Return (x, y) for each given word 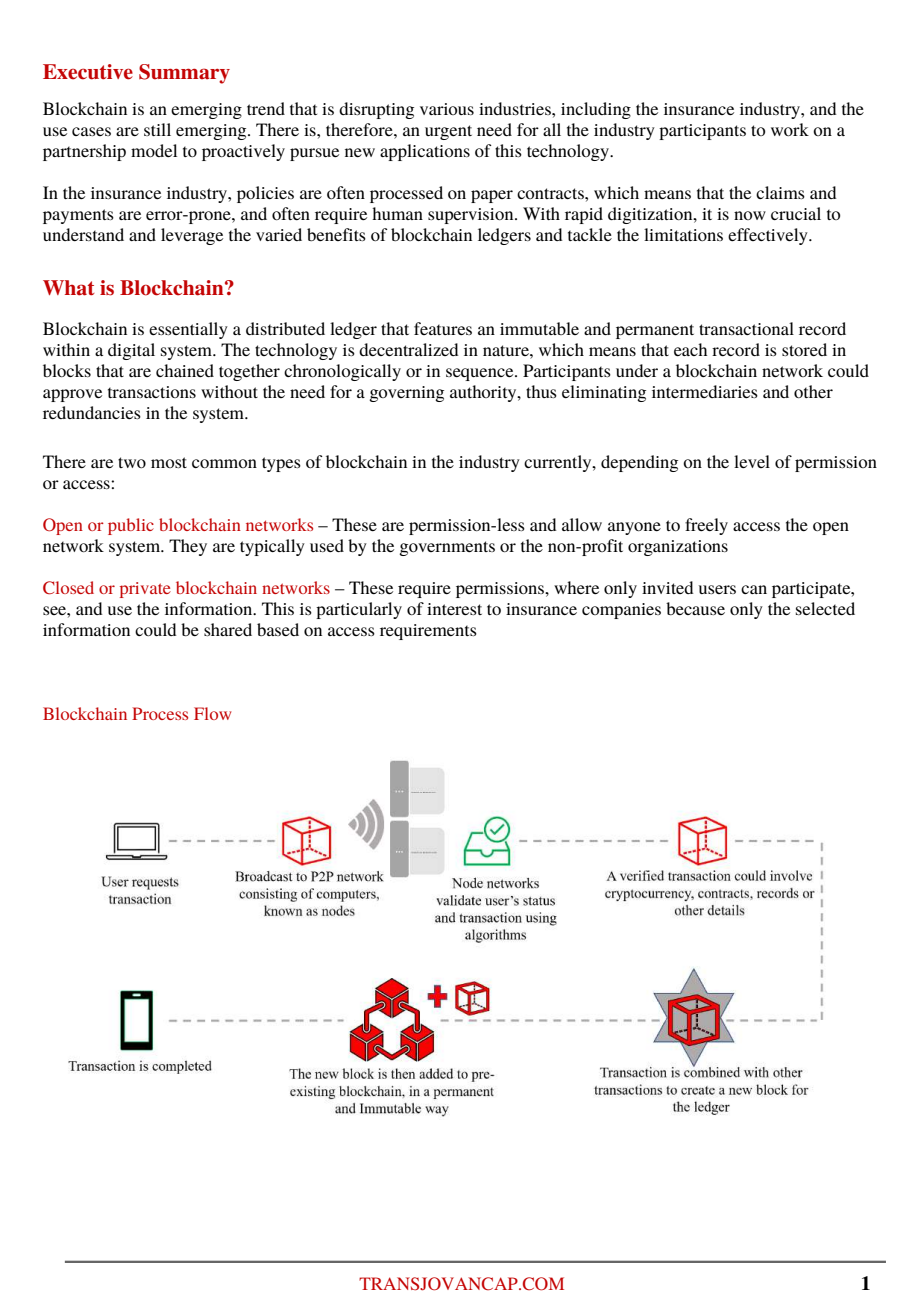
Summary (184, 74)
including (596, 110)
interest (454, 609)
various (447, 109)
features (443, 328)
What (68, 288)
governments (447, 548)
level (752, 461)
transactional (746, 328)
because (695, 608)
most (169, 462)
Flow (212, 713)
